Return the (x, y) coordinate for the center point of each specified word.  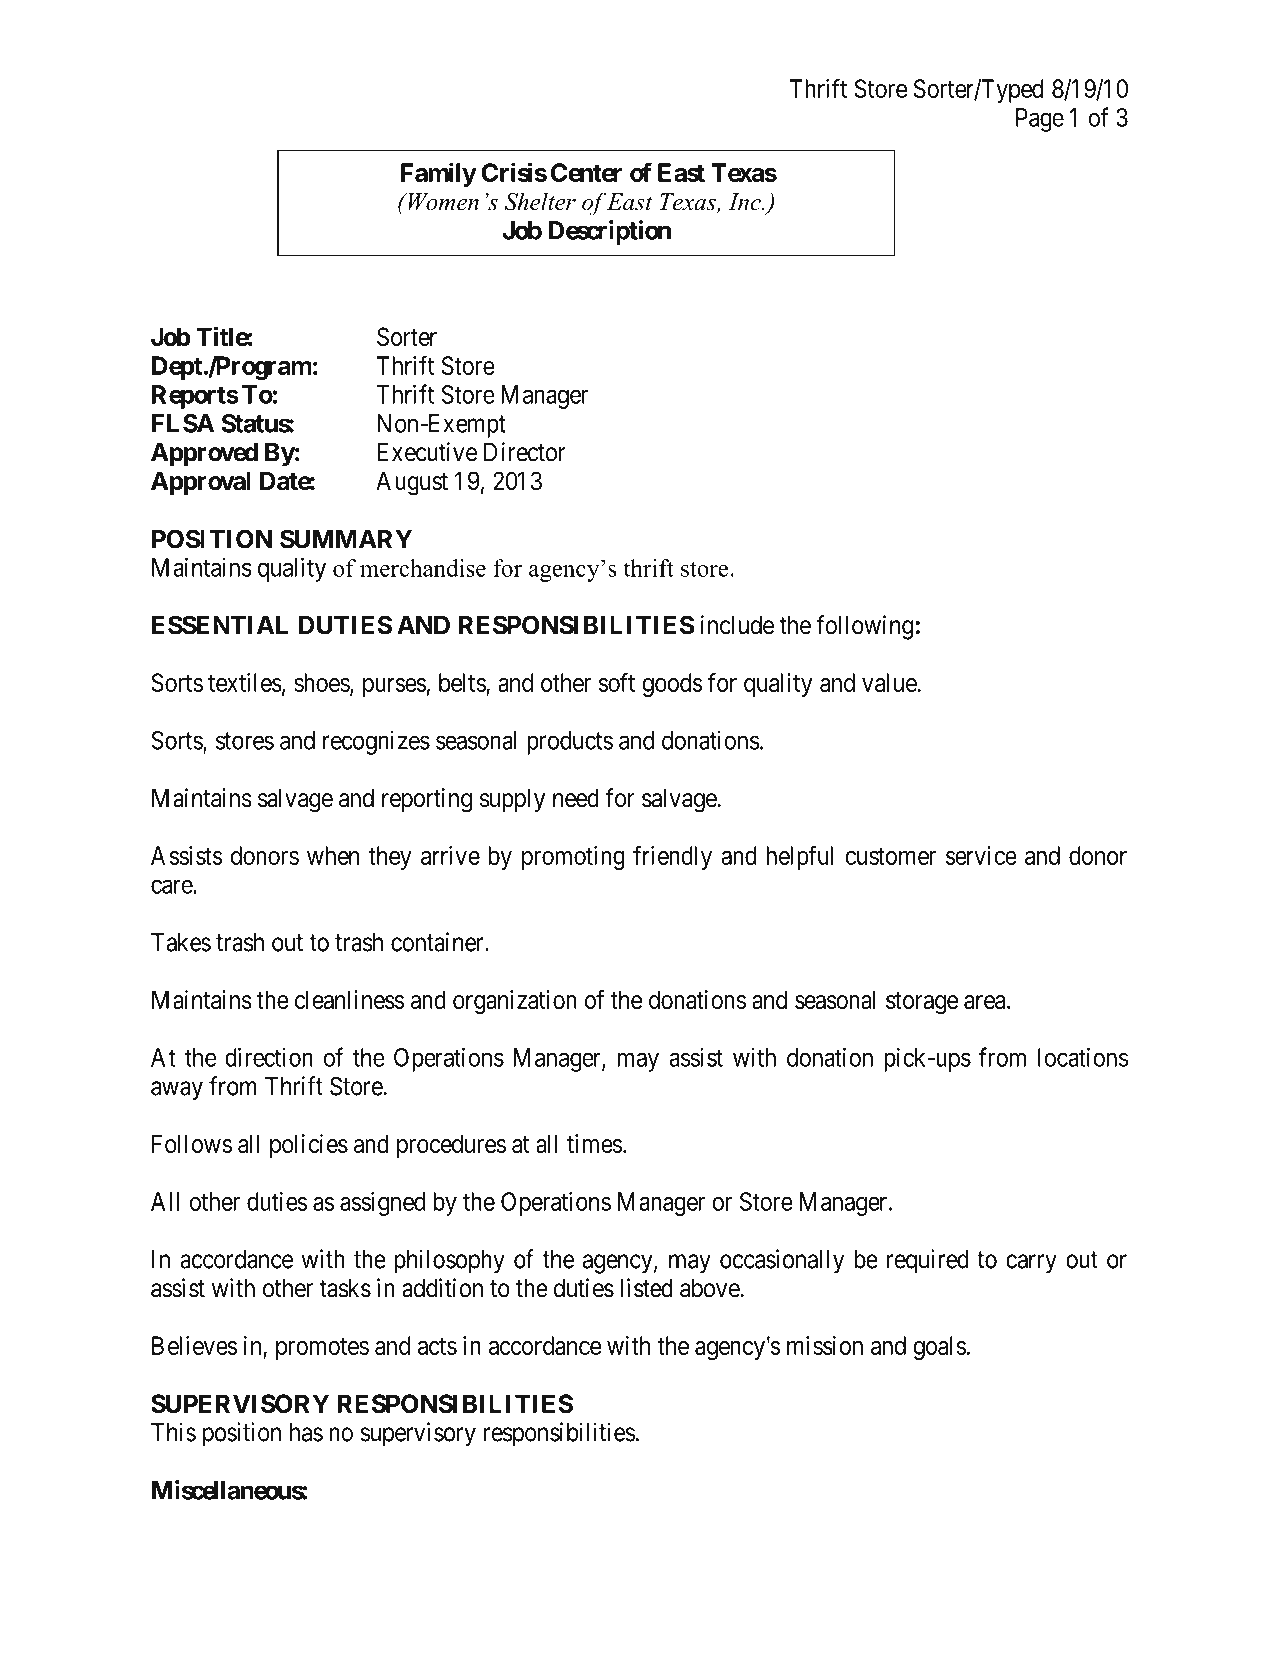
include (737, 625)
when (333, 855)
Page (1040, 120)
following (864, 627)
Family (438, 174)
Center (586, 172)
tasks (345, 1288)
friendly (672, 857)
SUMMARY (346, 539)
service (981, 855)
